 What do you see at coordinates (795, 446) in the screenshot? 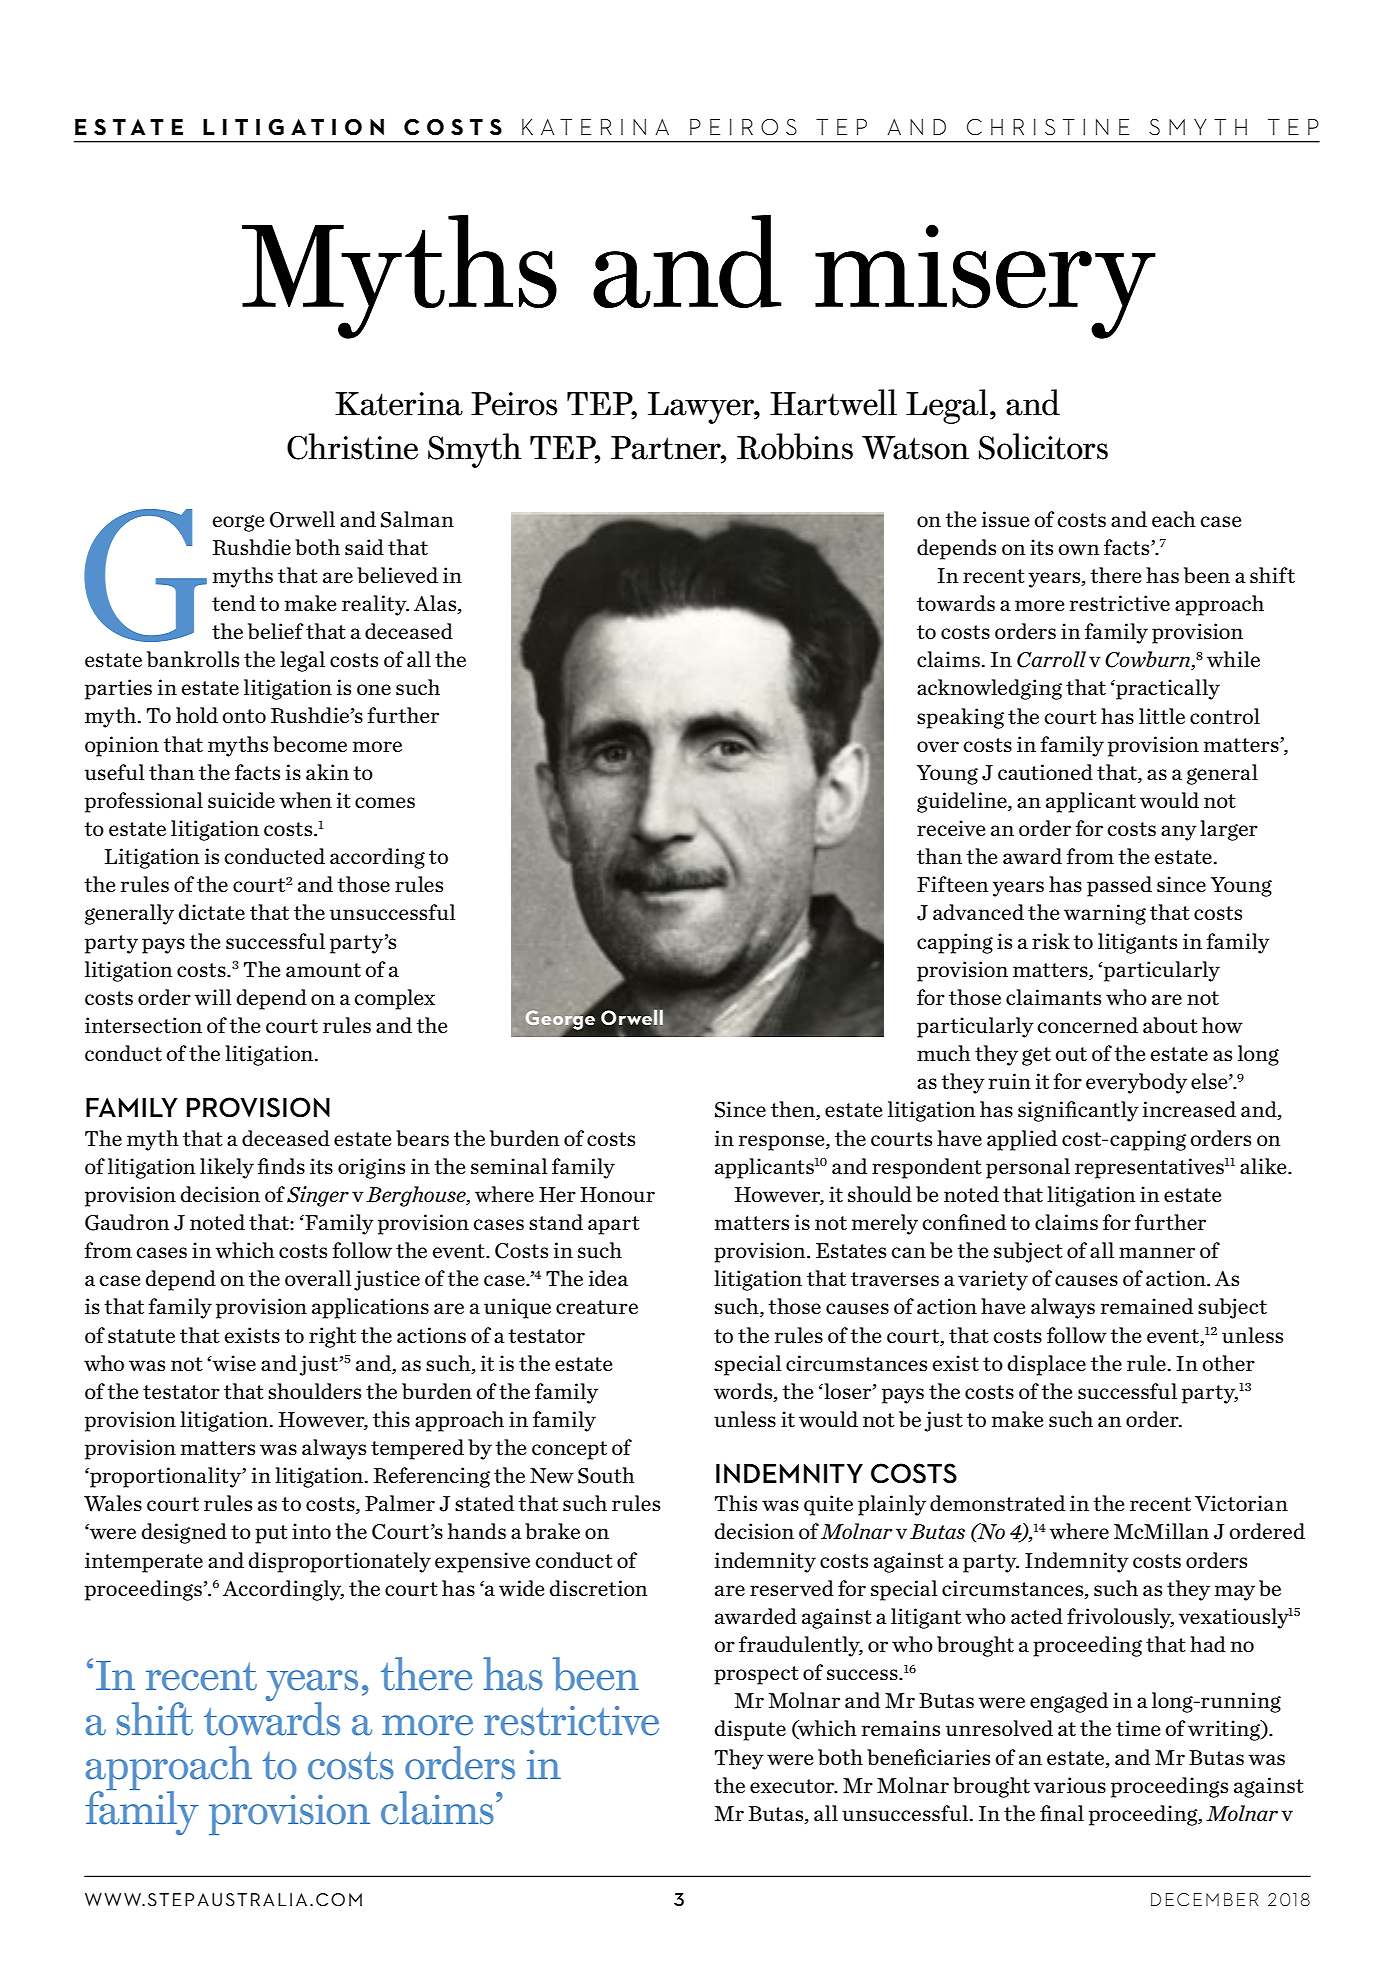
I see `Robbins` at bounding box center [795, 446].
